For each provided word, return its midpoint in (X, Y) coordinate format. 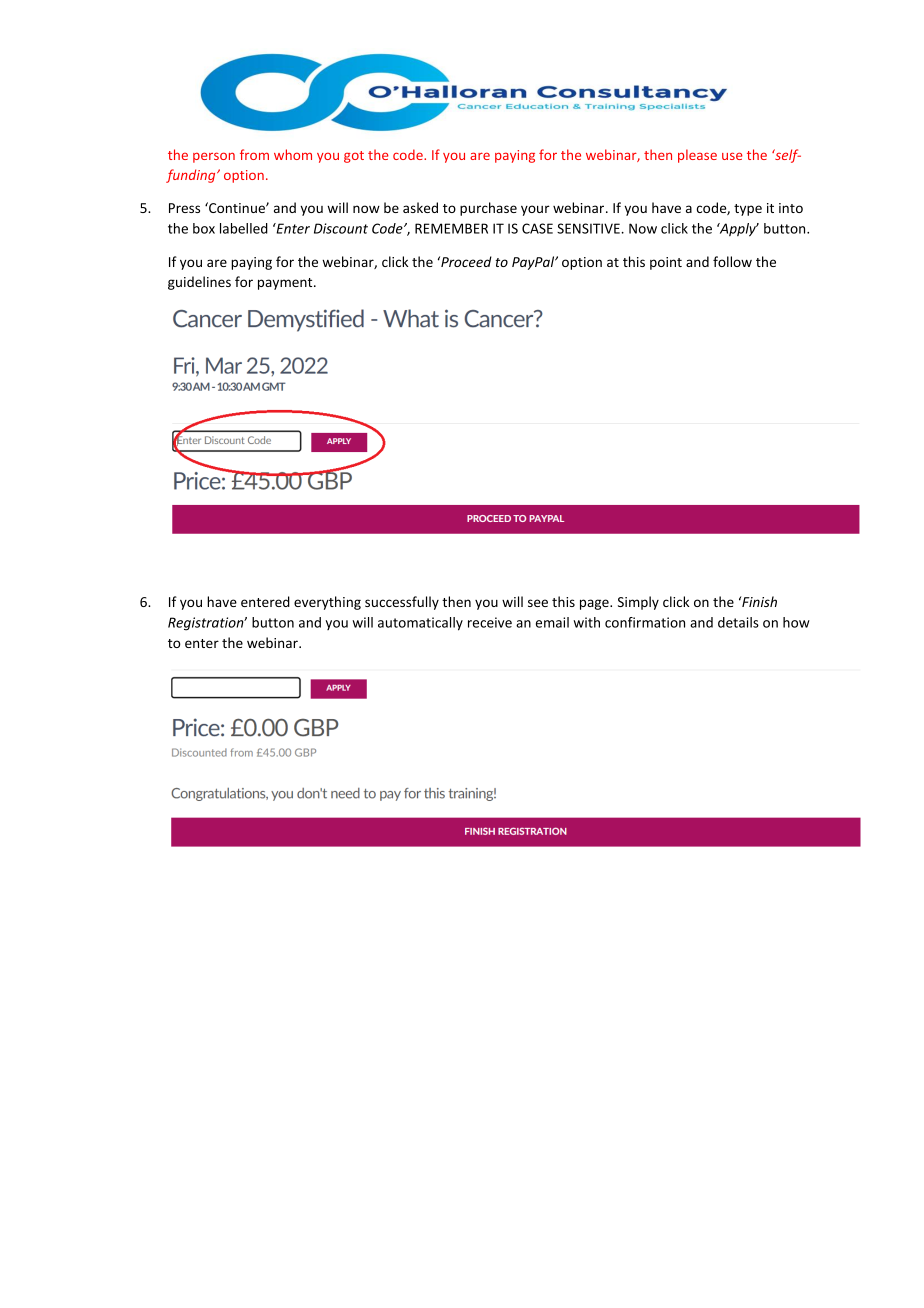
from (254, 154)
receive (490, 622)
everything (327, 603)
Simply (638, 603)
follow (732, 261)
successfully (402, 603)
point (666, 263)
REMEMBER (451, 228)
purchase (488, 209)
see (538, 603)
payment (286, 284)
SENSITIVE (589, 228)
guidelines (199, 283)
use (732, 156)
